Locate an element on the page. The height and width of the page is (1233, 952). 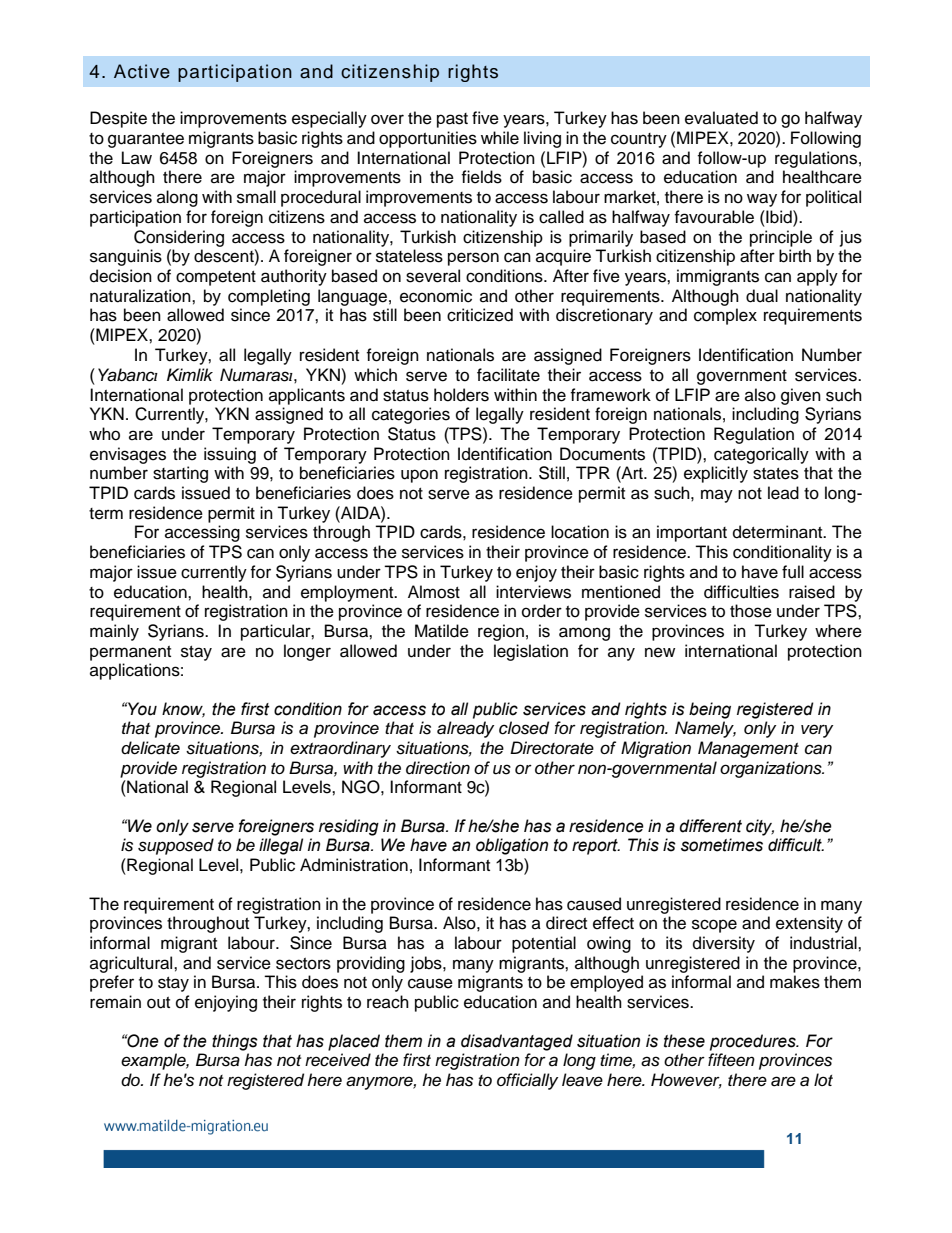
past is located at coordinates (452, 120).
